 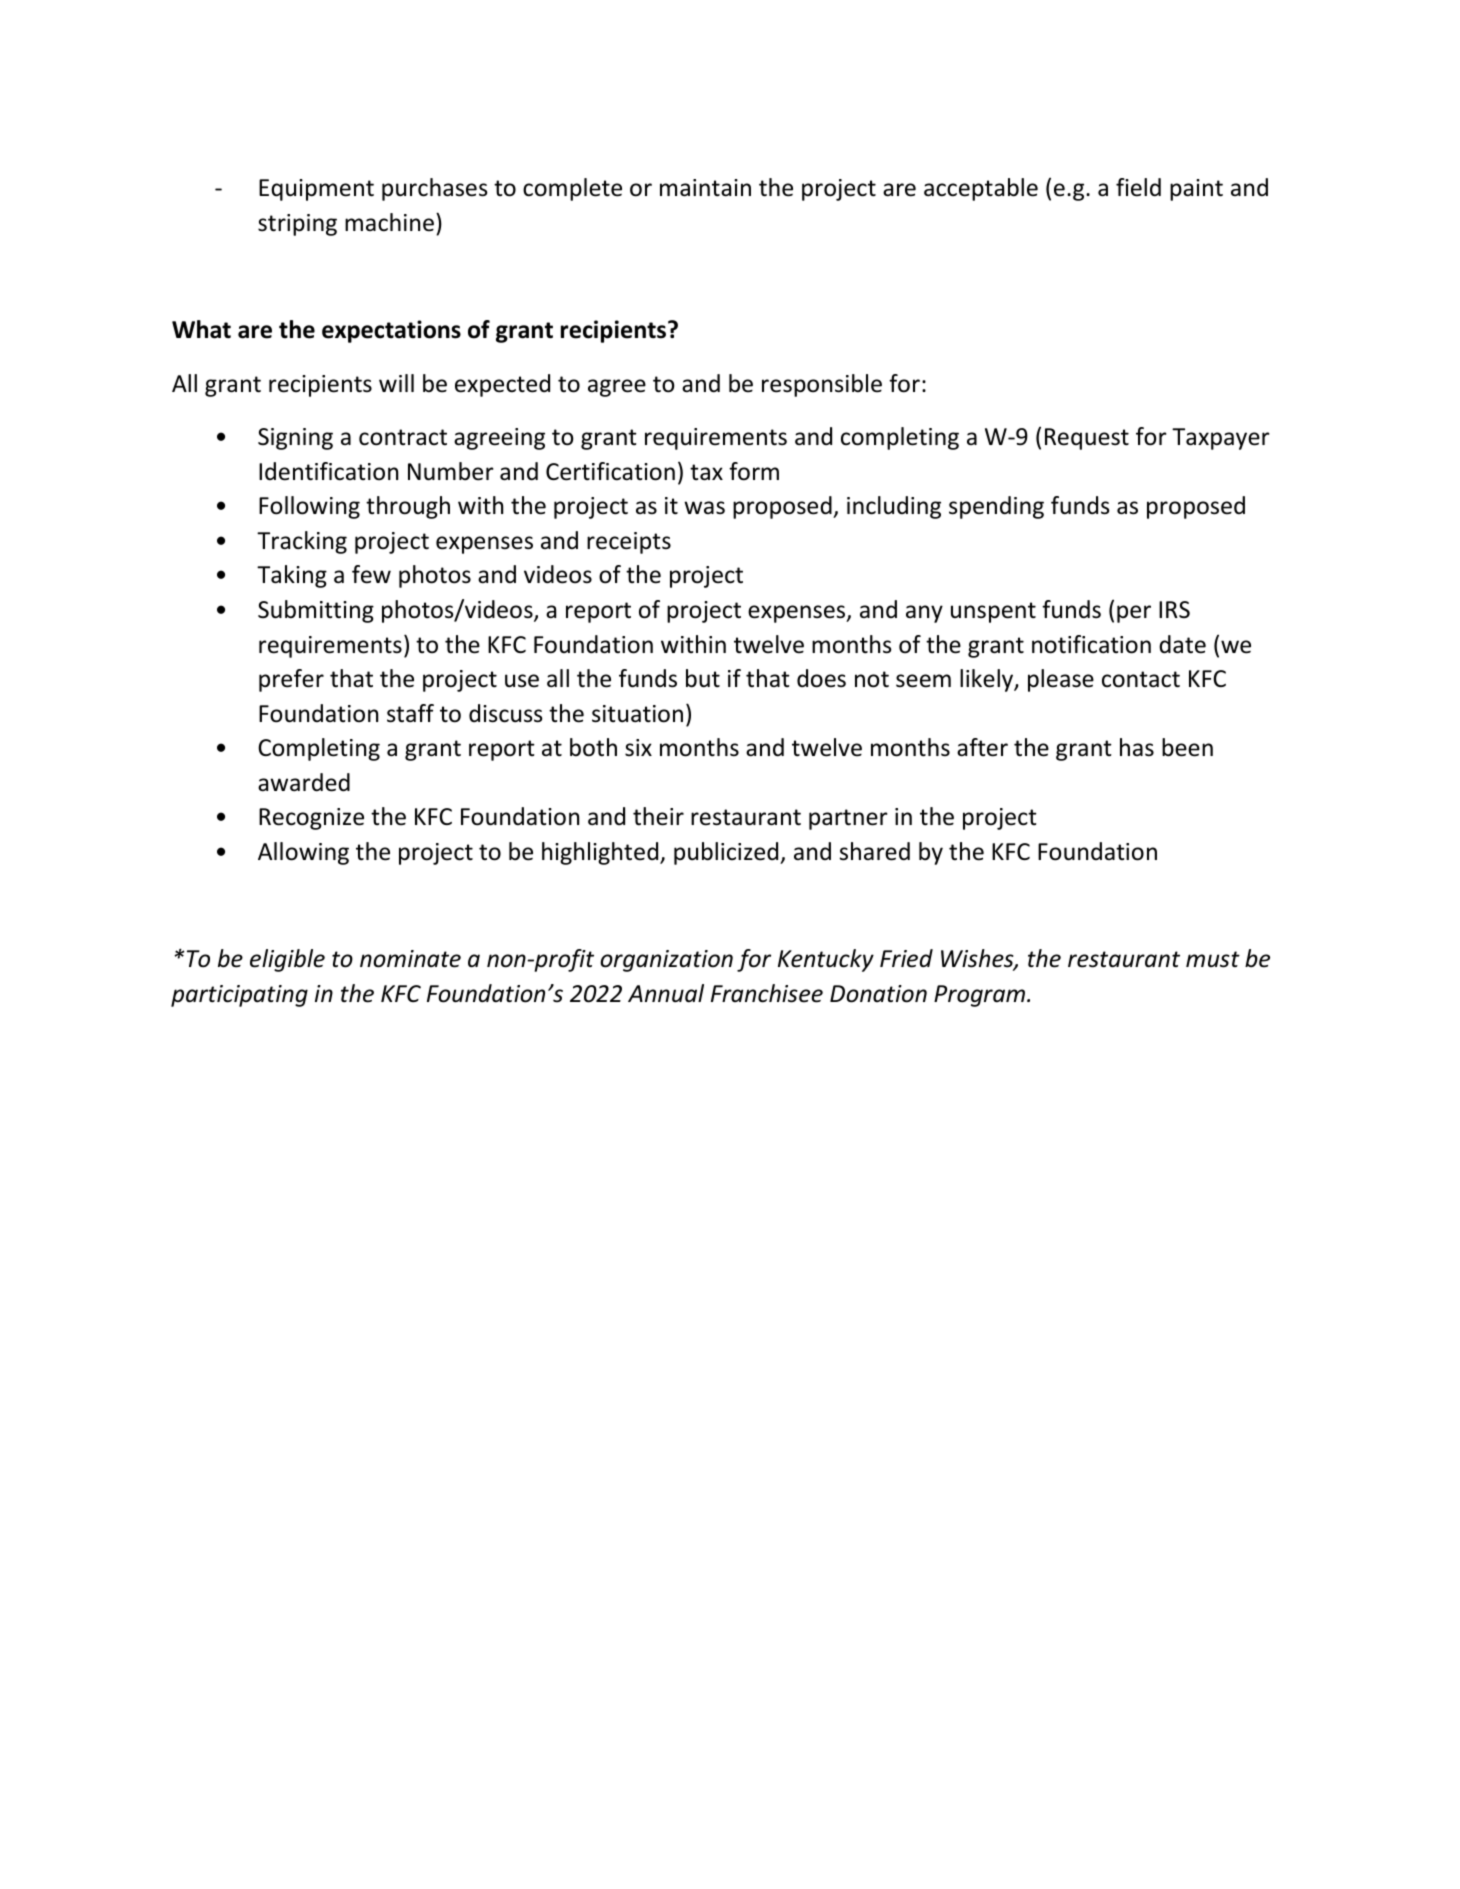 What do you see at coordinates (1187, 747) in the image?
I see `been` at bounding box center [1187, 747].
